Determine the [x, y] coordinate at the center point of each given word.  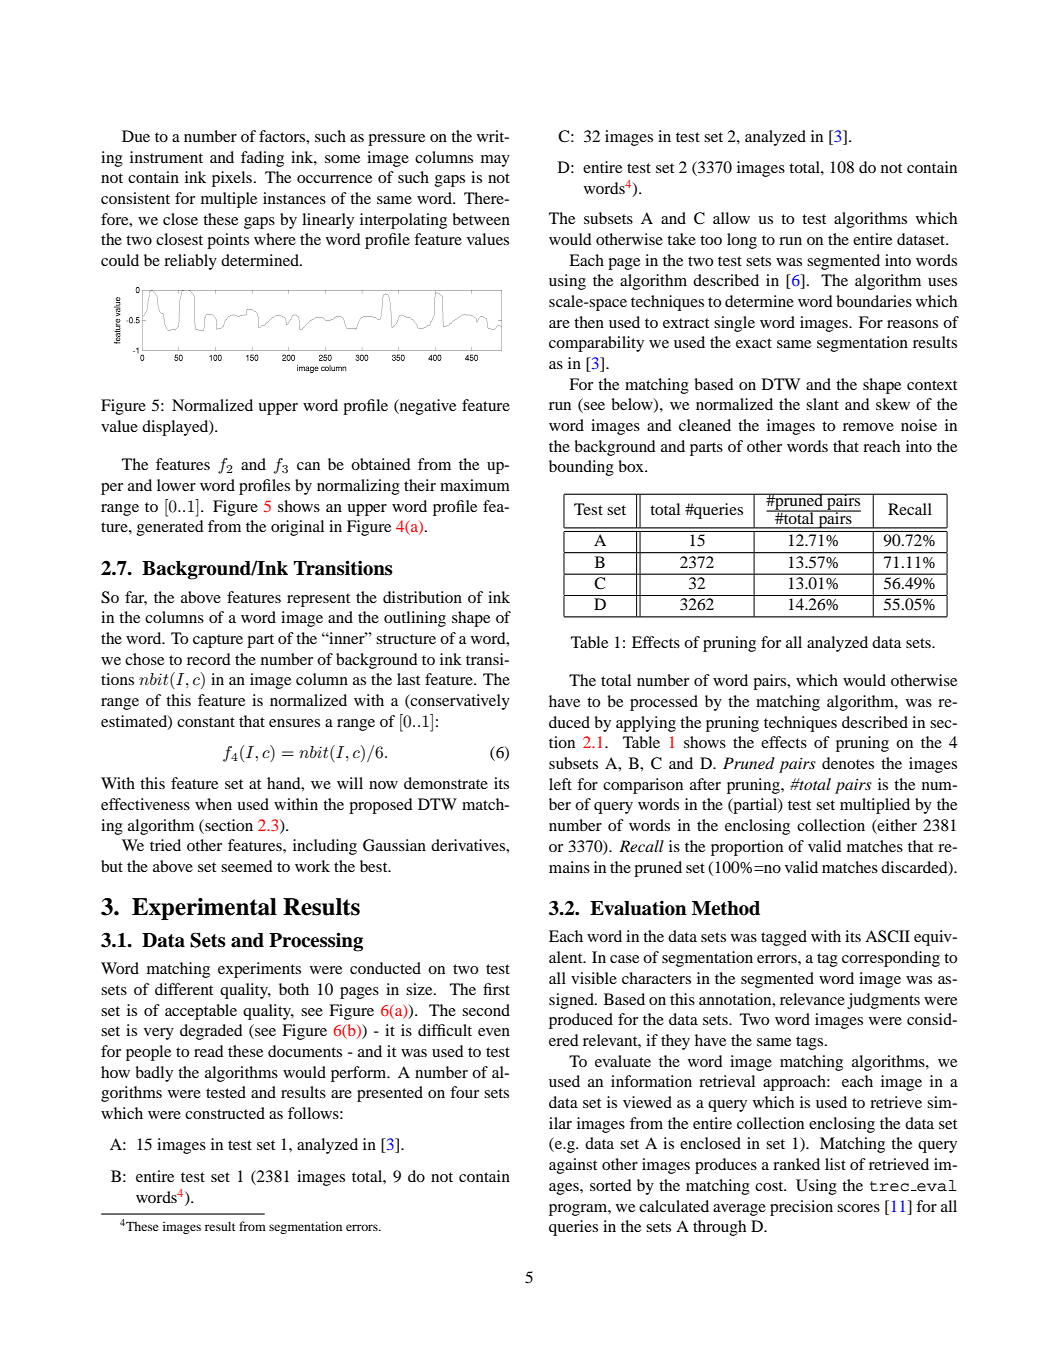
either [896, 826]
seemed [247, 866]
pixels [232, 179]
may [495, 161]
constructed [225, 1113]
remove [868, 427]
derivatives [469, 845]
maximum [475, 485]
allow [731, 218]
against [573, 1166]
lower [176, 485]
